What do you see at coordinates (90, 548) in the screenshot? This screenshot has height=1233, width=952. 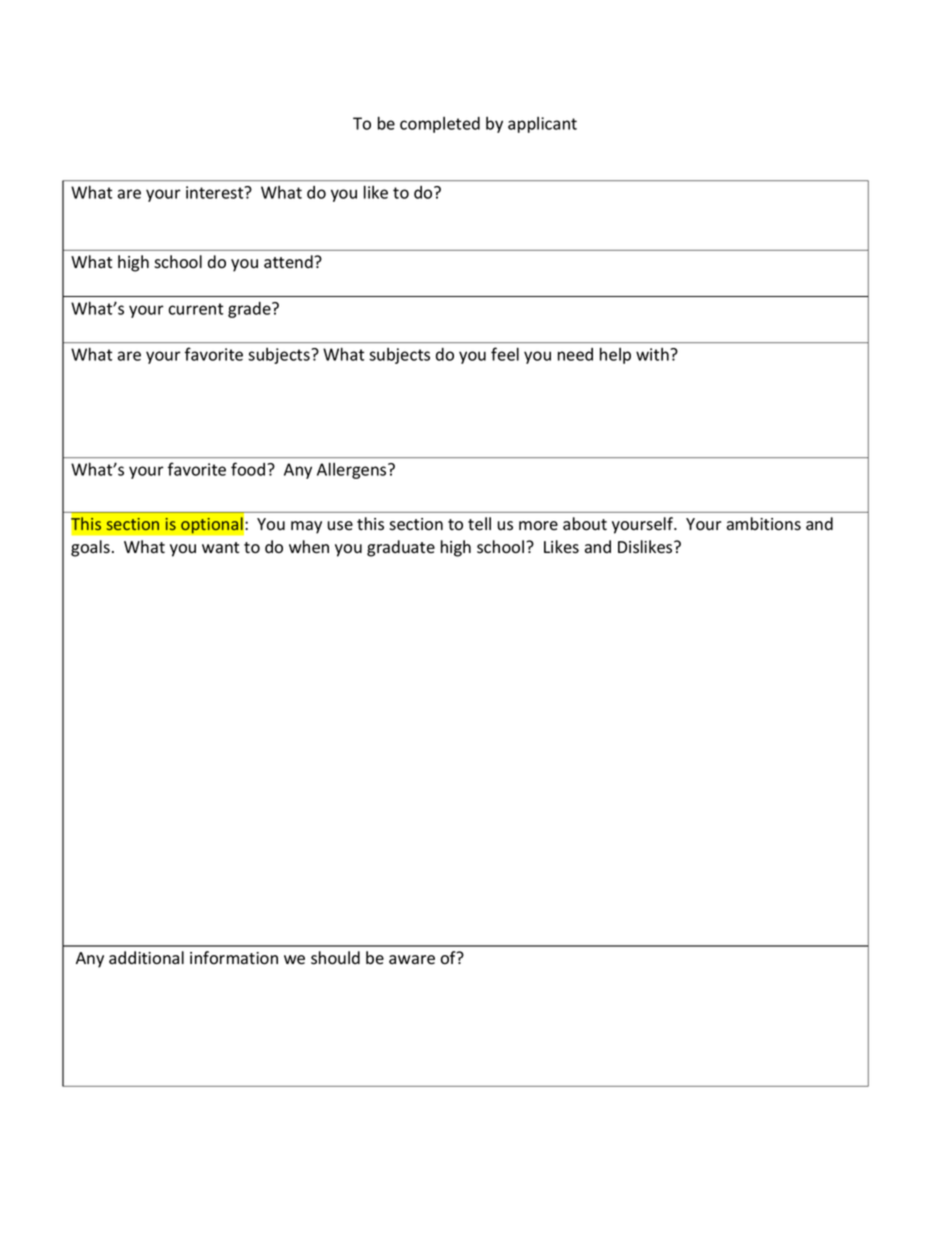 I see `goals` at bounding box center [90, 548].
